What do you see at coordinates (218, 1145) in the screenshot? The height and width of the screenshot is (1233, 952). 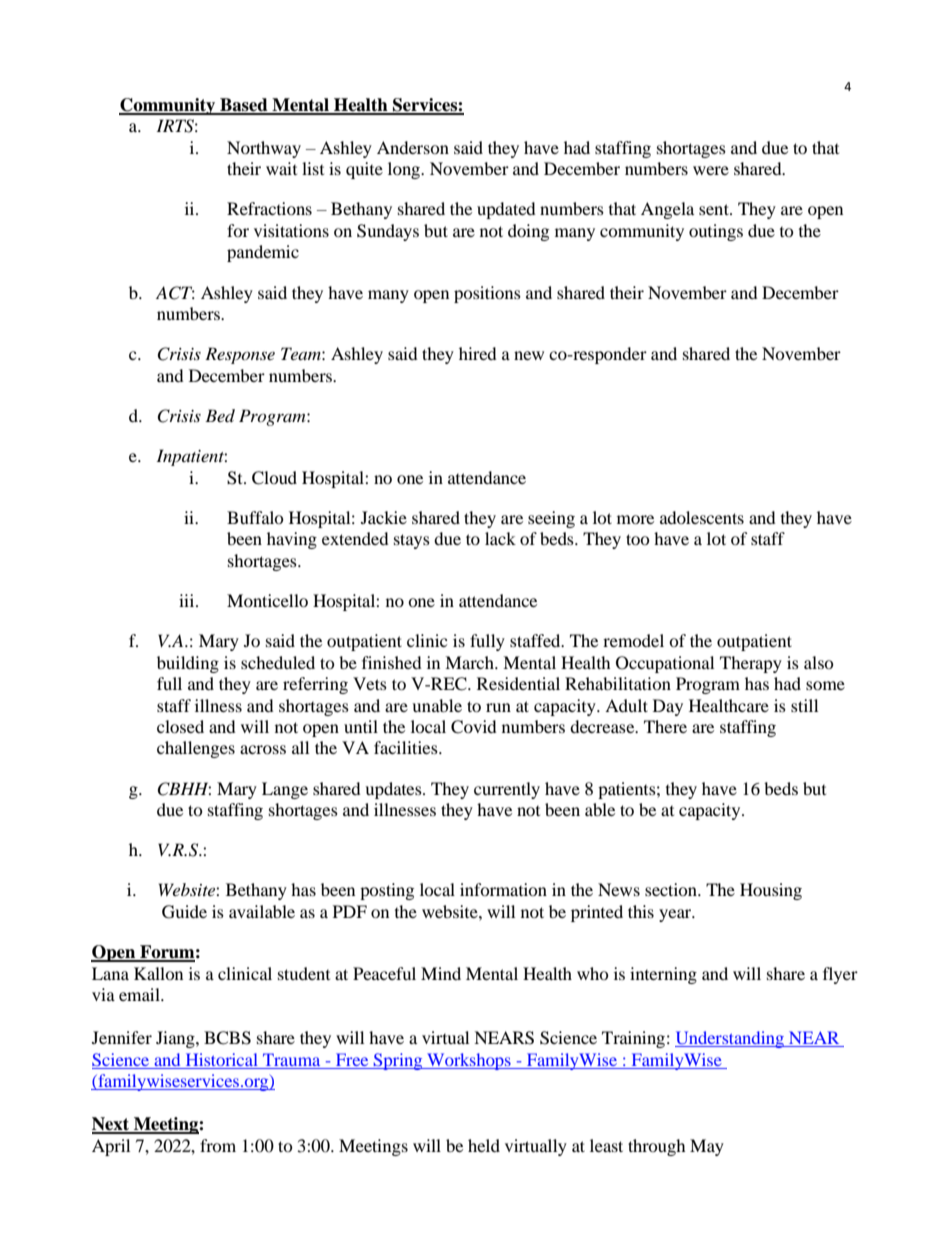 I see `from` at bounding box center [218, 1145].
